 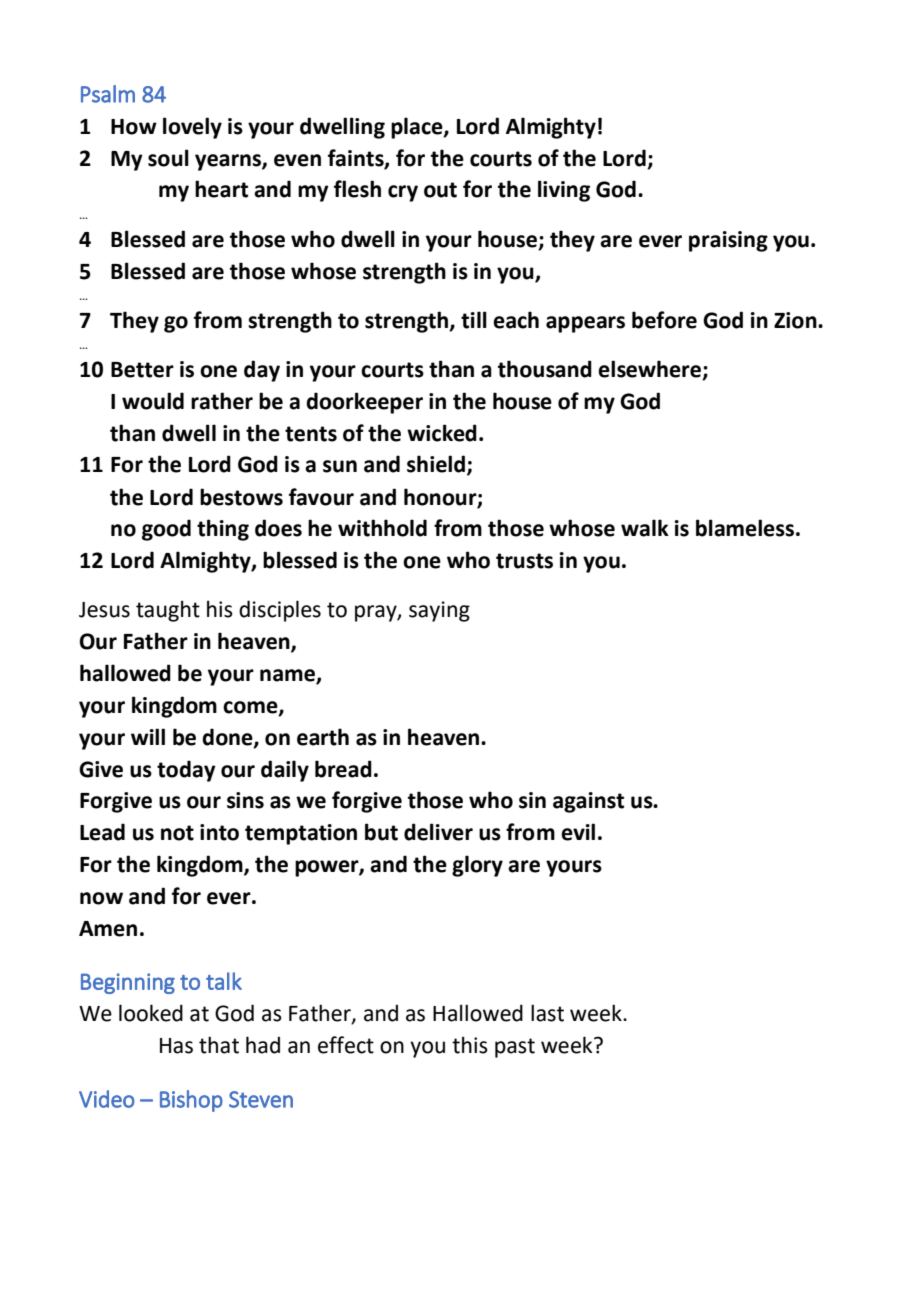 I want to click on taught, so click(x=168, y=611).
